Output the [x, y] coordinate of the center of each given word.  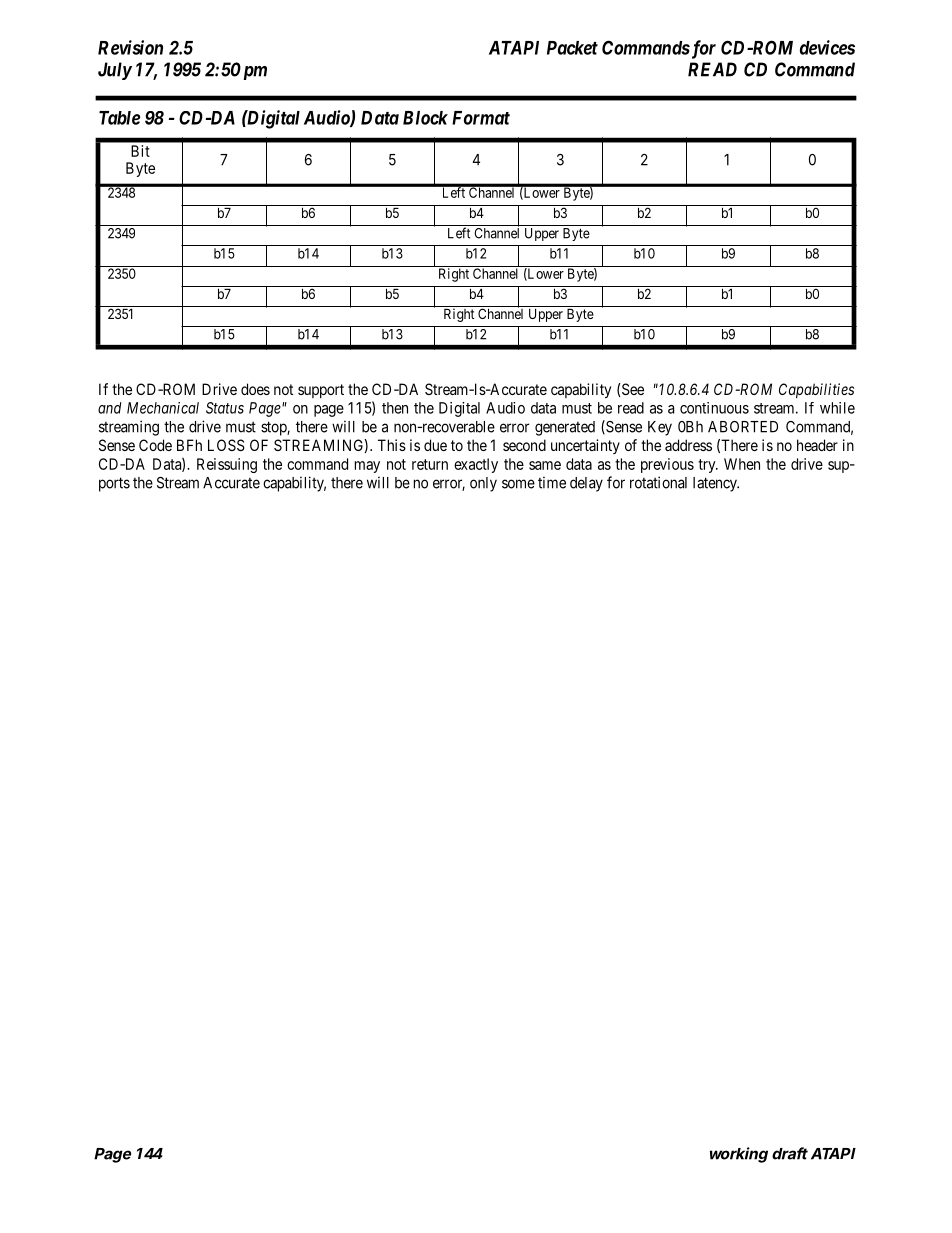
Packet [572, 48]
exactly [476, 465]
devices [827, 47]
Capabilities [816, 390]
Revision [130, 47]
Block [425, 118]
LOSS [226, 445]
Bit [140, 151]
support [321, 391]
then [395, 408]
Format [481, 118]
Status [225, 408]
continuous [714, 408]
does [255, 389]
